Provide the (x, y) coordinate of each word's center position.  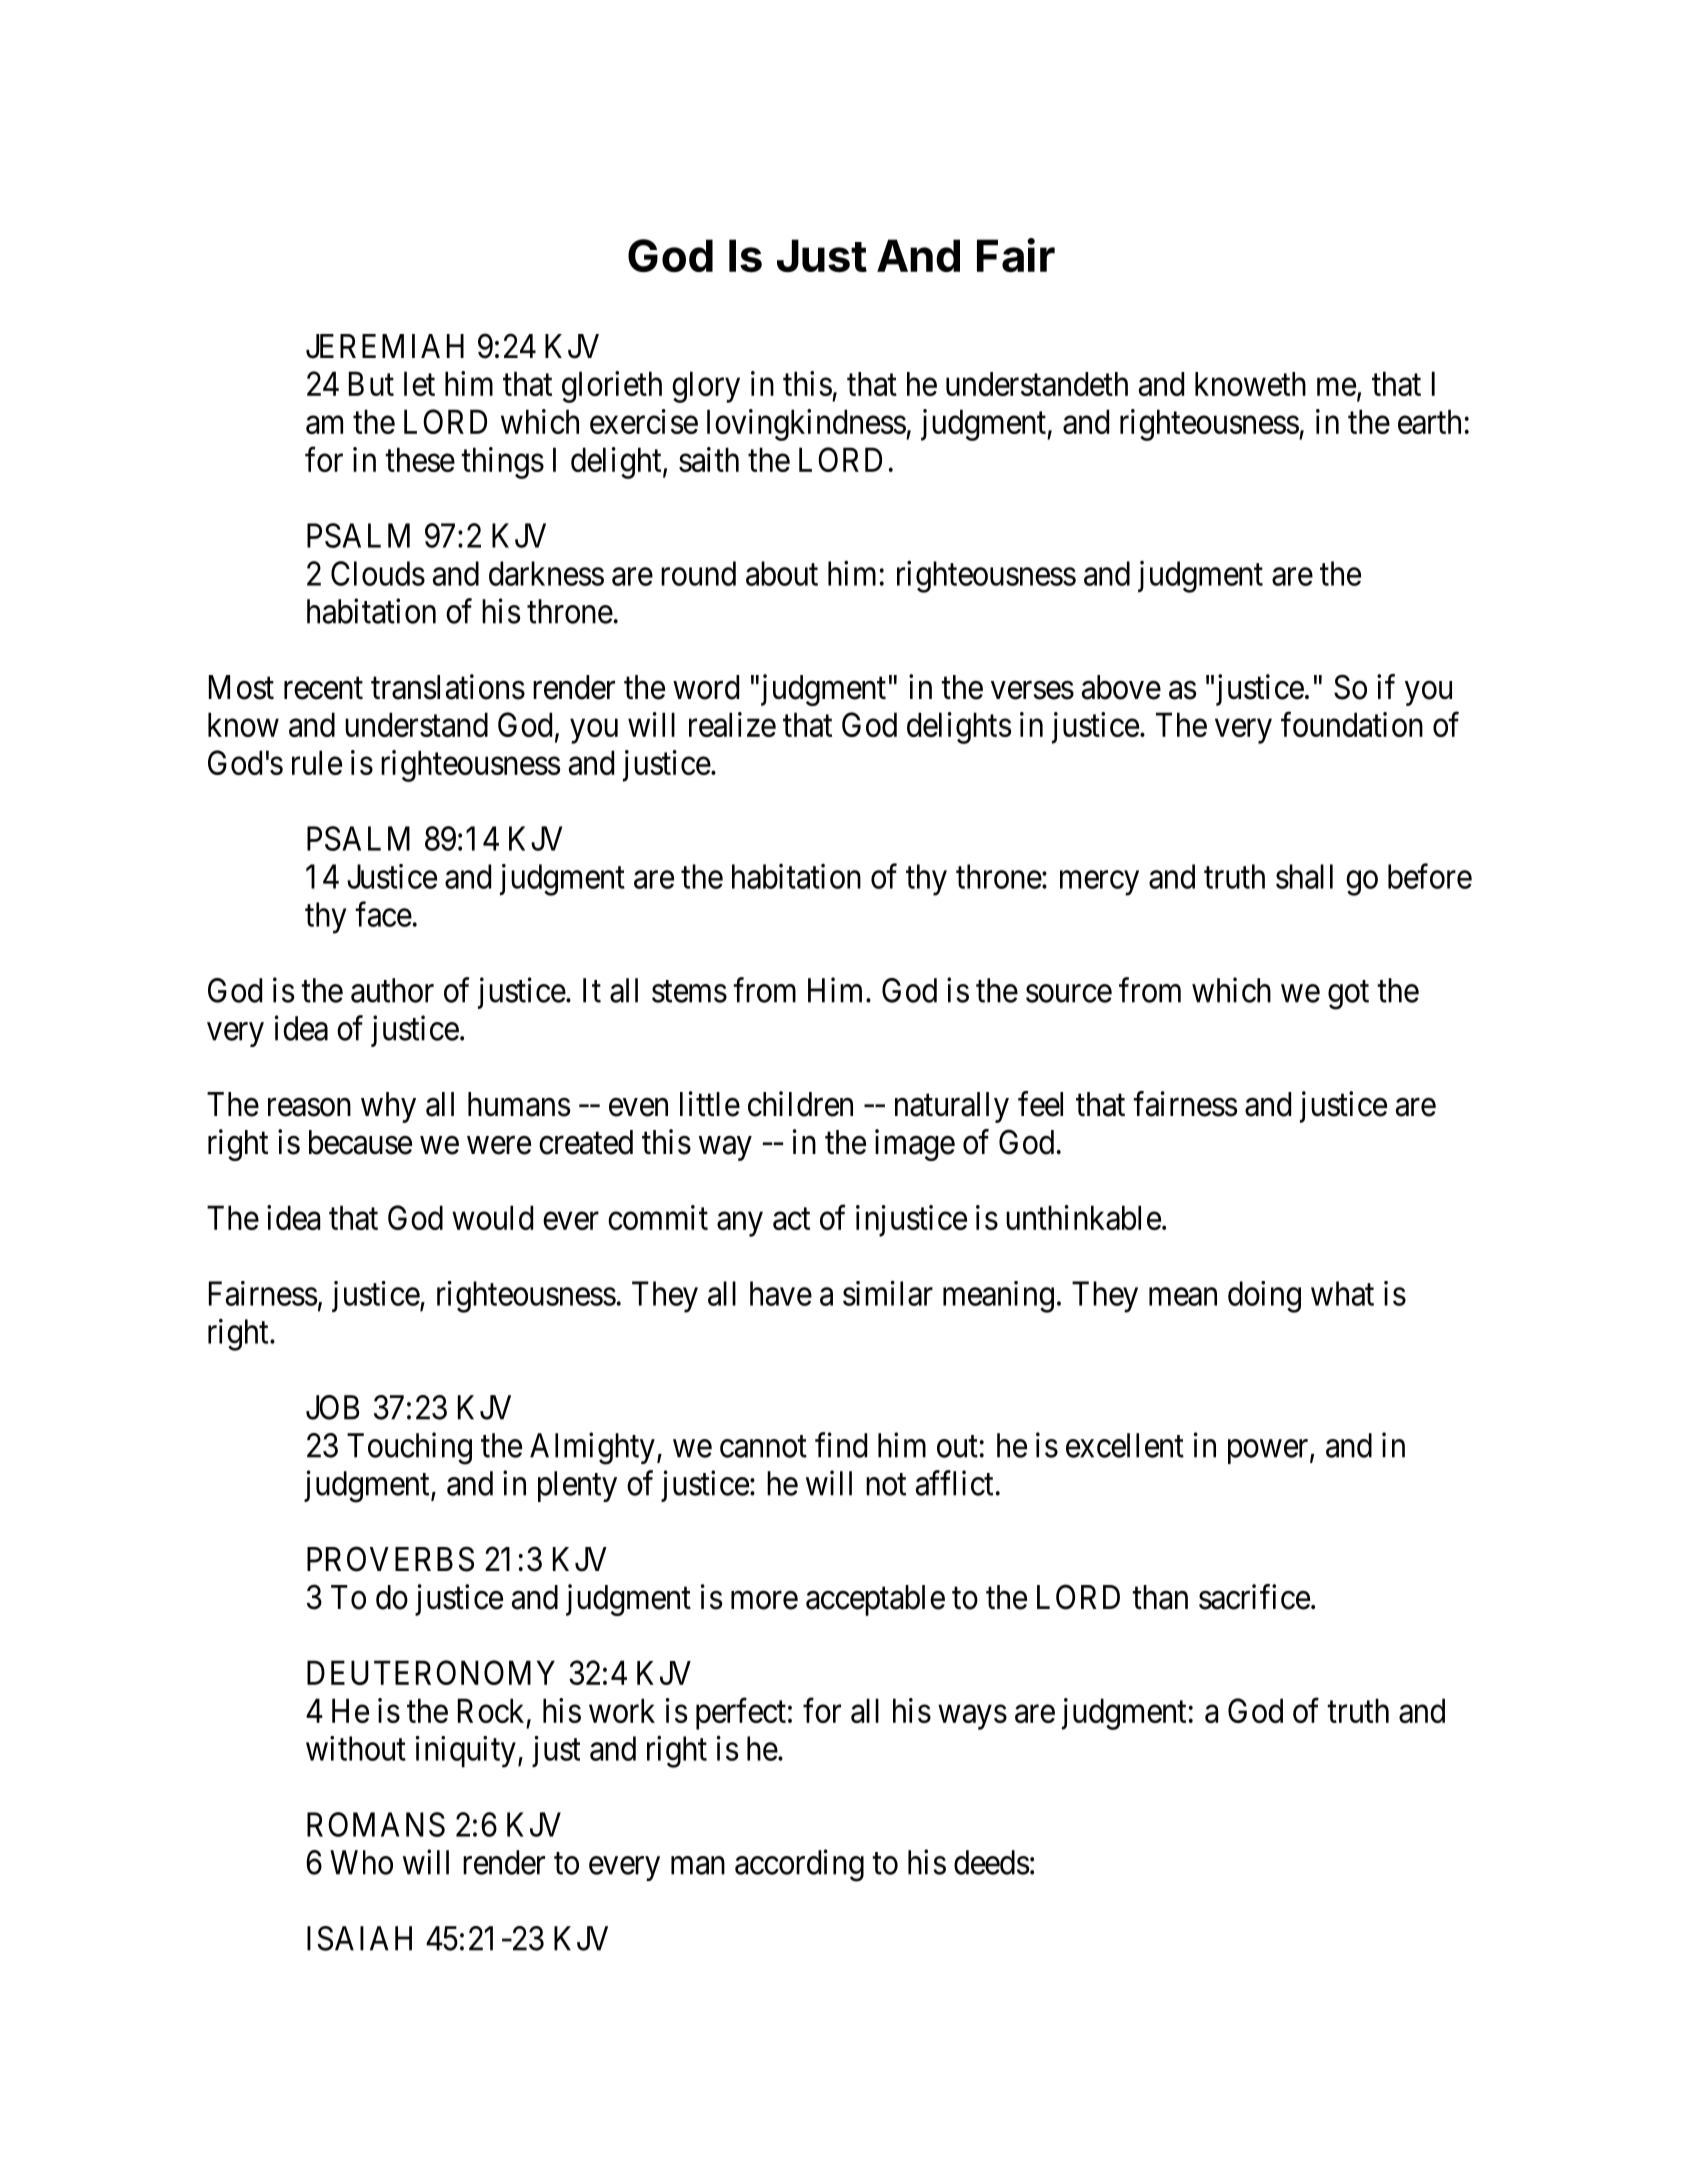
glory (706, 387)
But (371, 384)
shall (1304, 876)
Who (361, 1862)
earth (1429, 421)
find (841, 1445)
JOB (332, 1407)
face (383, 914)
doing (1264, 1297)
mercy (1099, 883)
